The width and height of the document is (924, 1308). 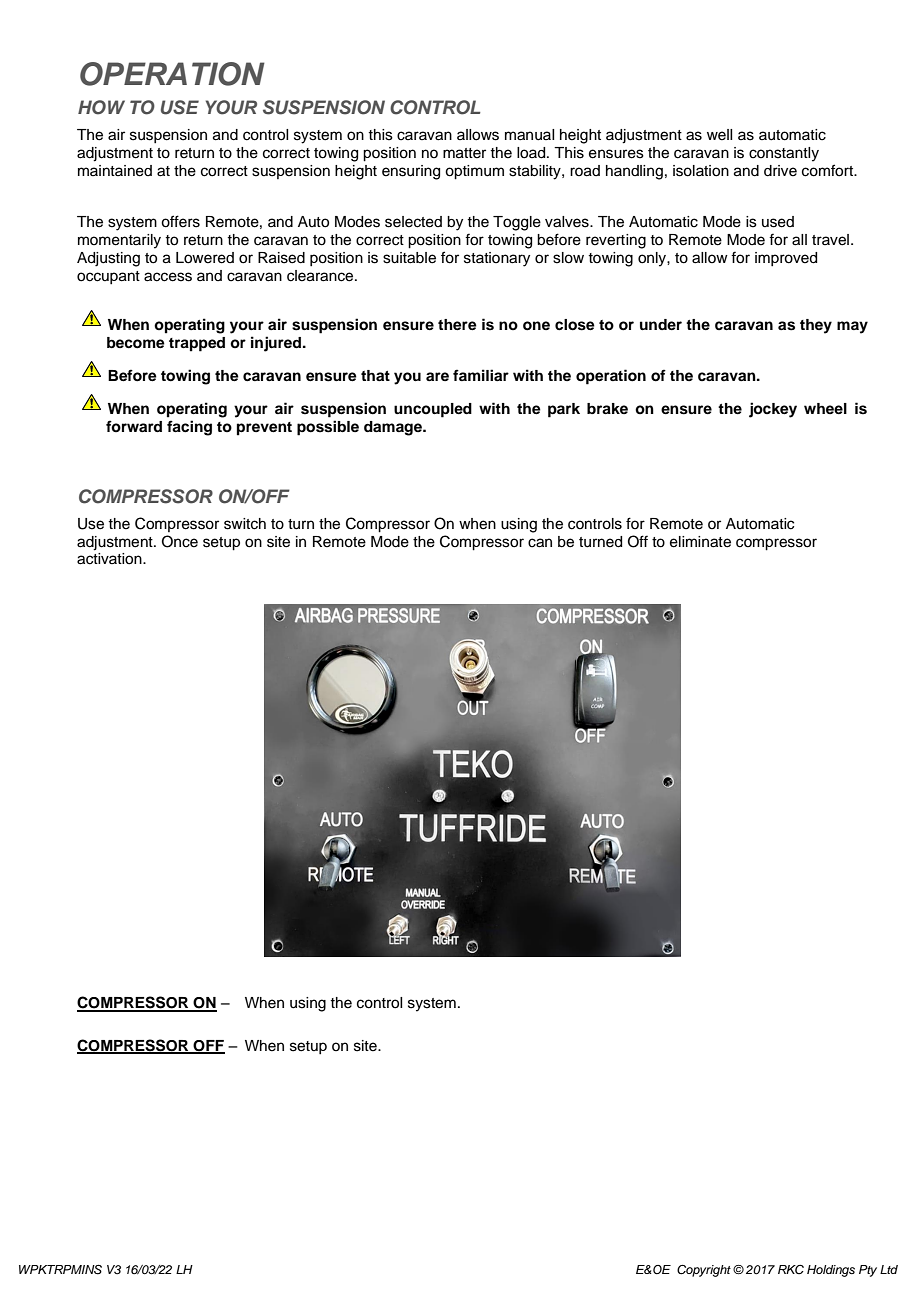 What do you see at coordinates (700, 542) in the document?
I see `eliminate` at bounding box center [700, 542].
